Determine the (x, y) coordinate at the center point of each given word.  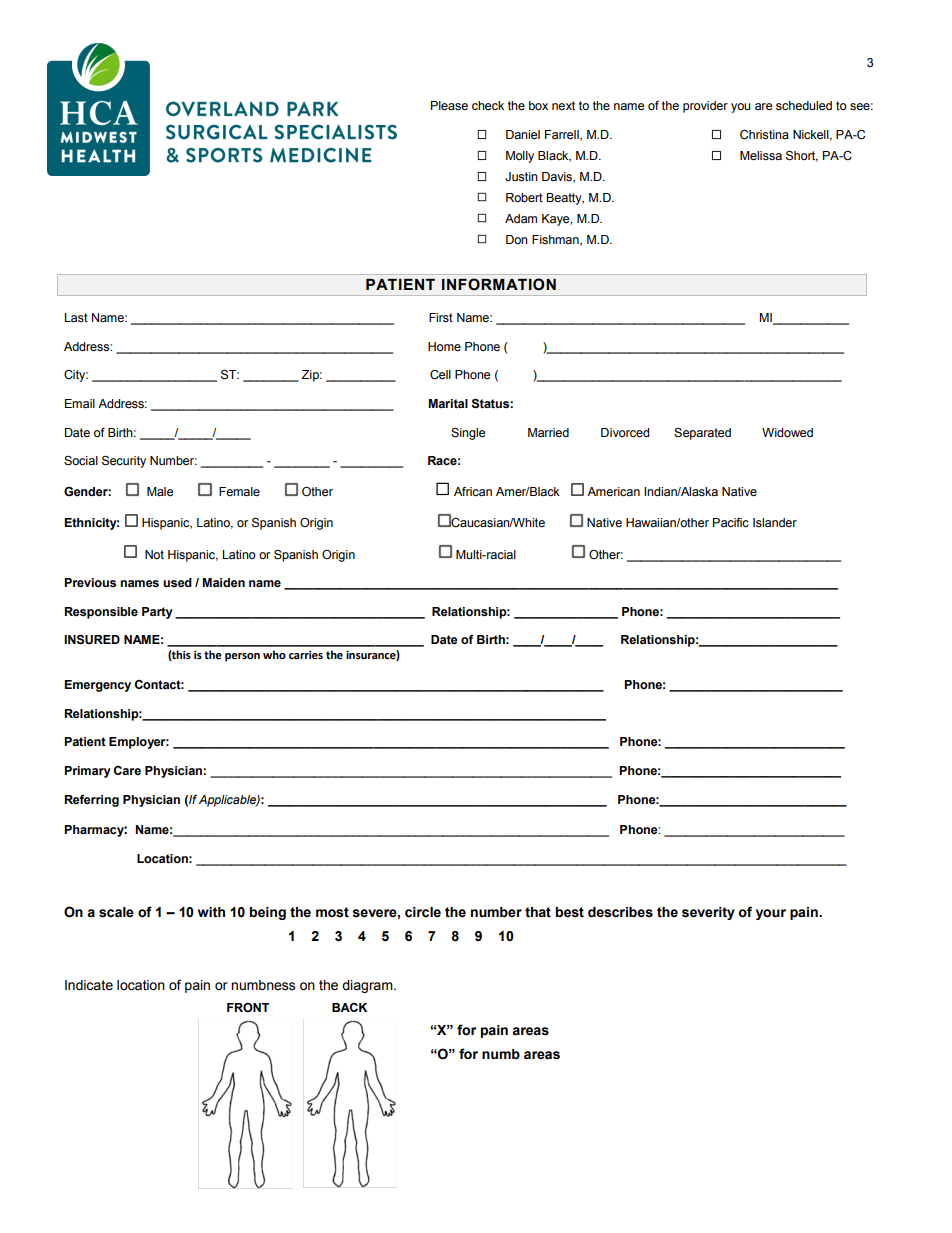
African (473, 491)
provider (705, 107)
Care (127, 770)
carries (306, 655)
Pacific (731, 522)
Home (444, 347)
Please (449, 106)
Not (154, 554)
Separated (702, 434)
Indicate (89, 985)
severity (708, 913)
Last (76, 318)
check (488, 106)
